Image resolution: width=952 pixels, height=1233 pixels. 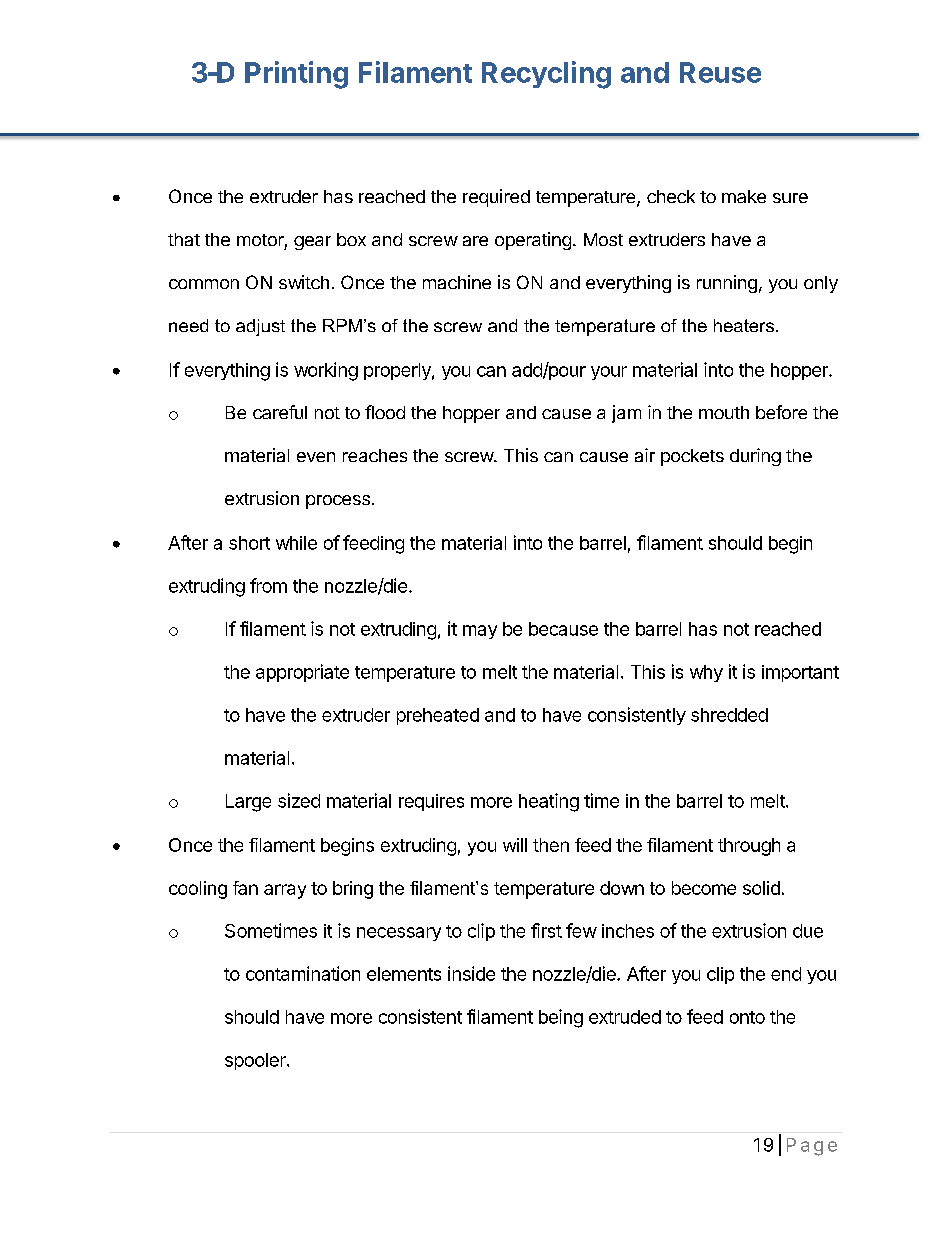 What do you see at coordinates (747, 1017) in the page?
I see `onto` at bounding box center [747, 1017].
